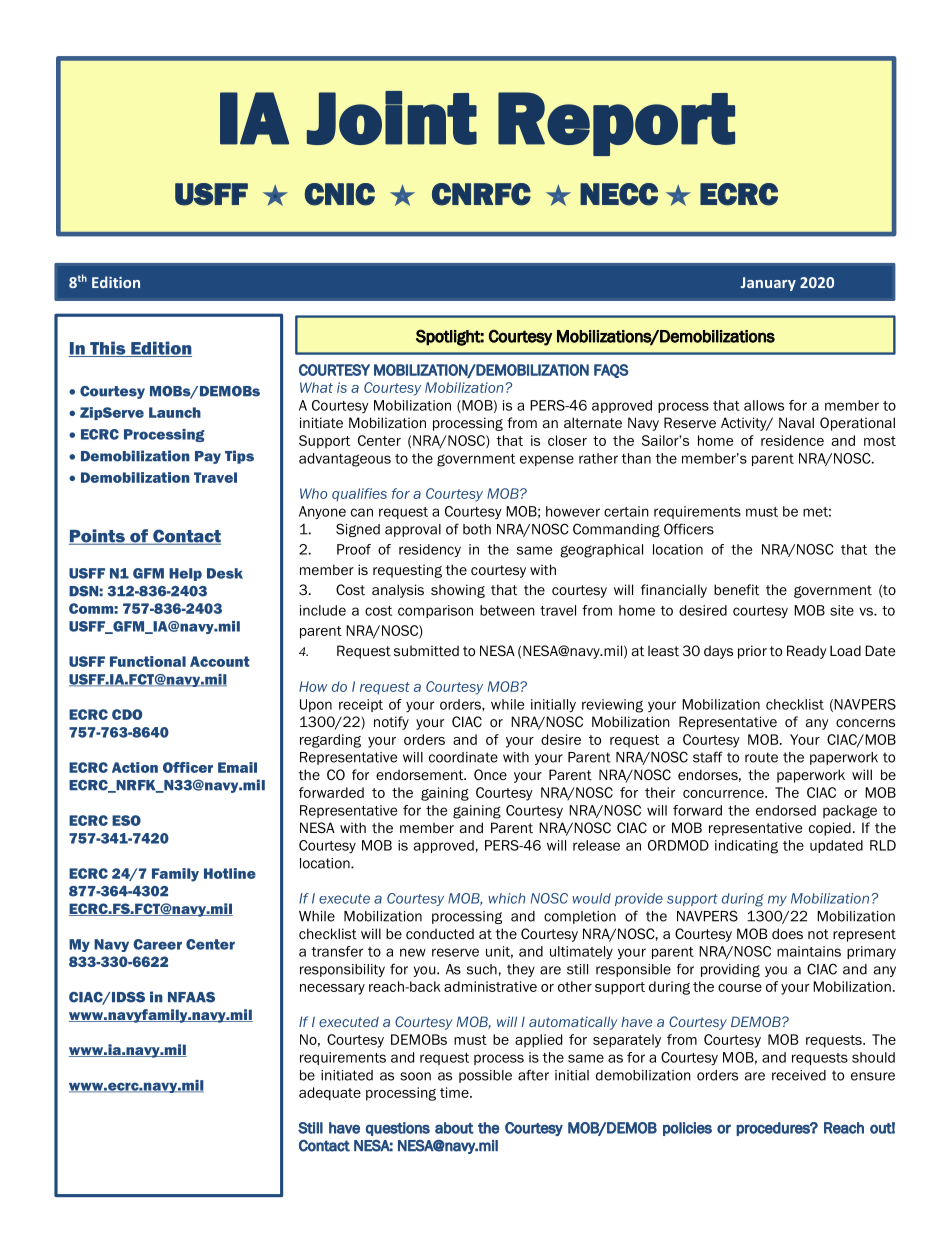  Describe the element at coordinates (507, 610) in the page. I see `between` at that location.
